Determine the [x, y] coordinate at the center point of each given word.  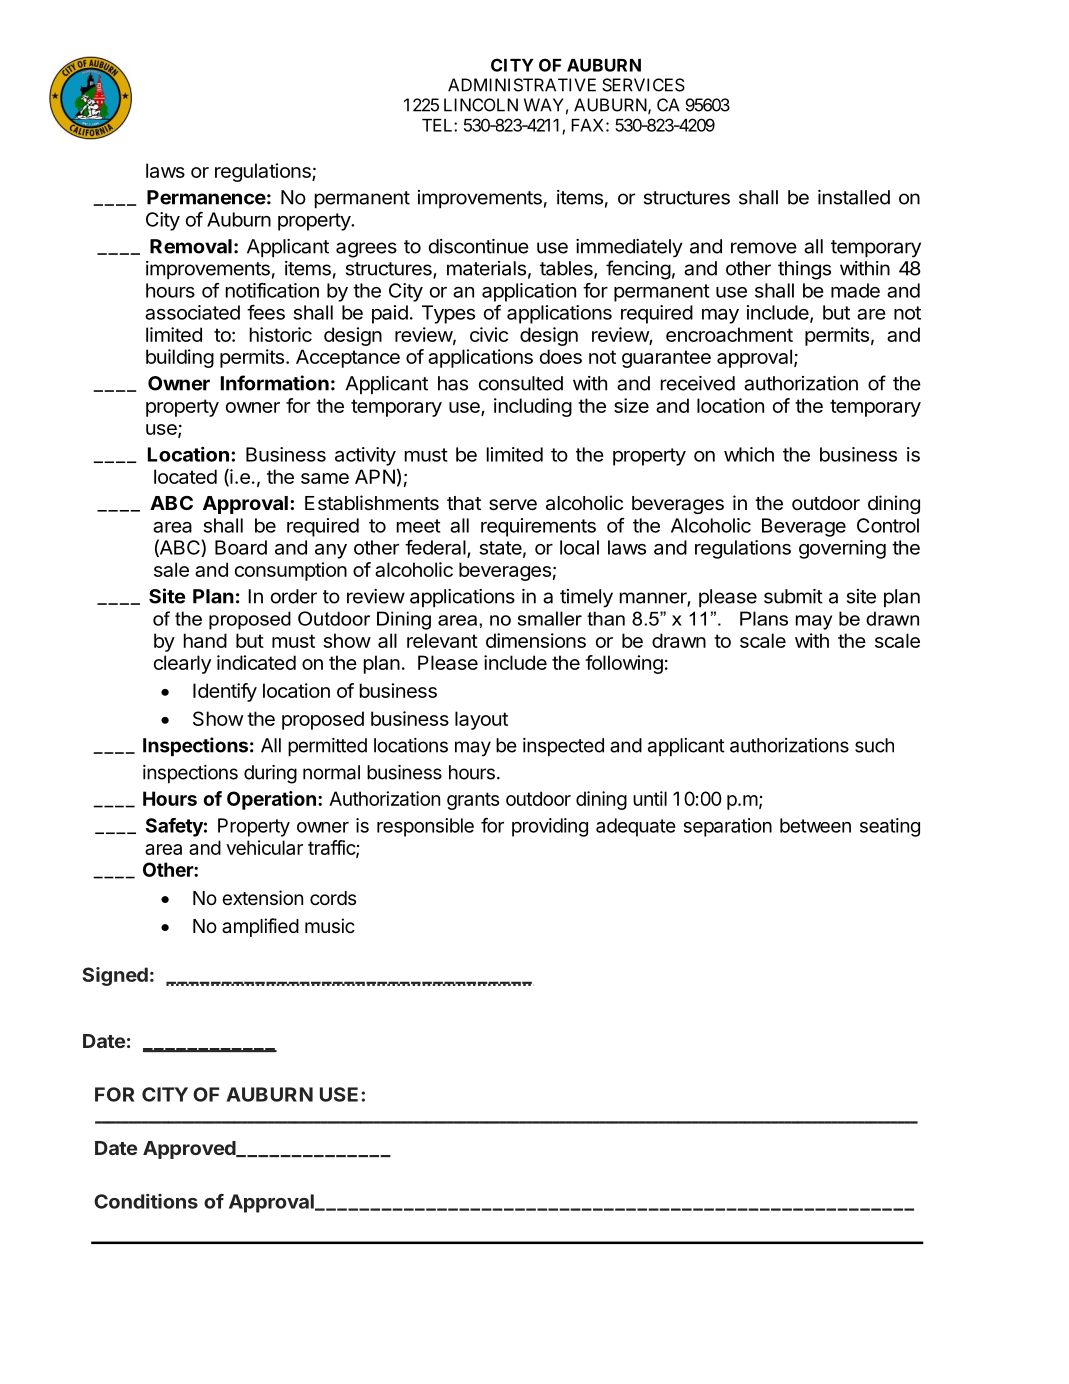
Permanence [206, 197]
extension [262, 897]
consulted [521, 383]
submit [793, 596]
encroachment [729, 334]
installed [854, 197]
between [815, 825]
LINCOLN [481, 105]
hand [205, 640]
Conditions [146, 1201]
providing [550, 827]
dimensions [536, 640]
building [180, 358]
